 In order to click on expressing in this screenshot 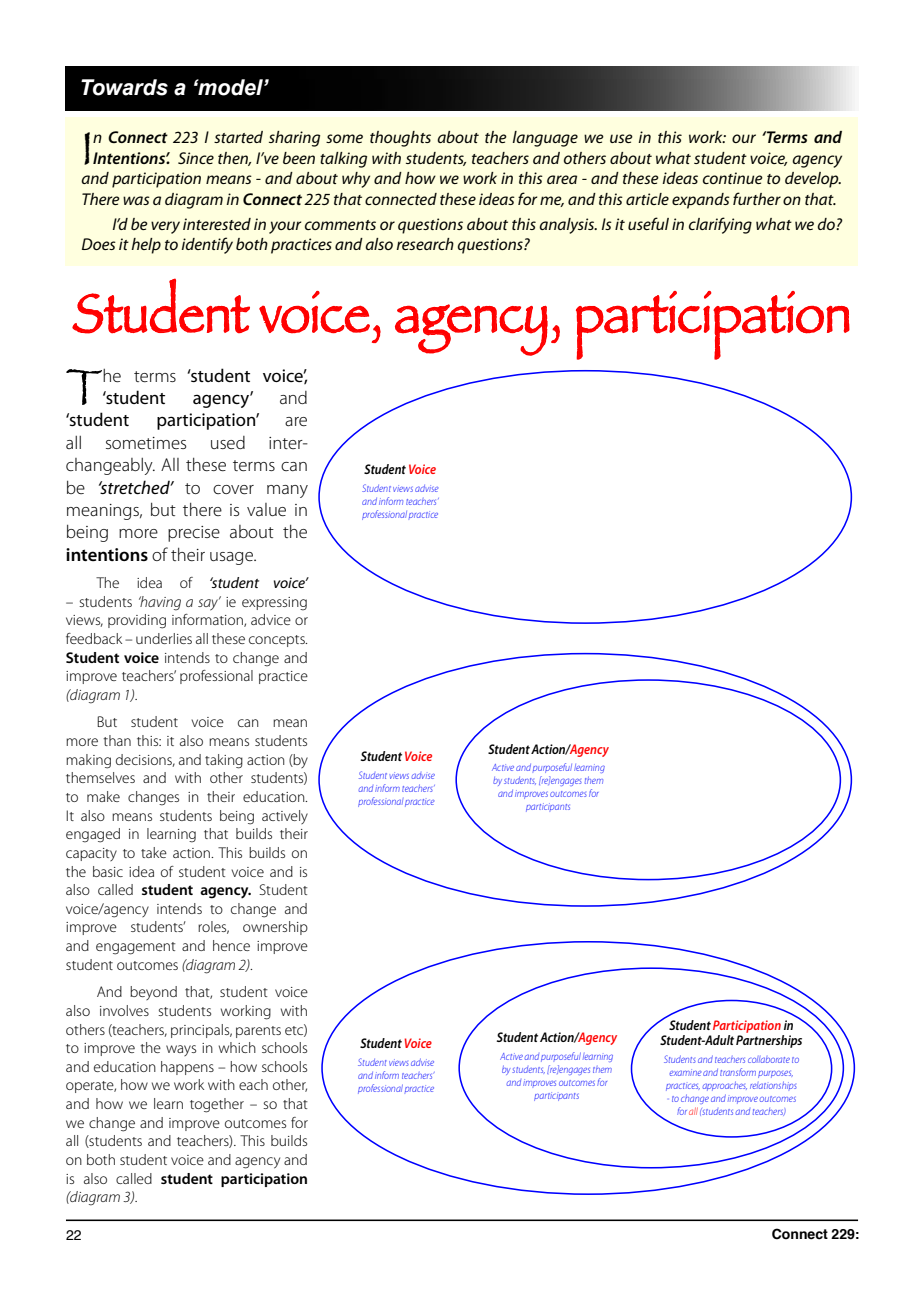, I will do `click(274, 604)`.
